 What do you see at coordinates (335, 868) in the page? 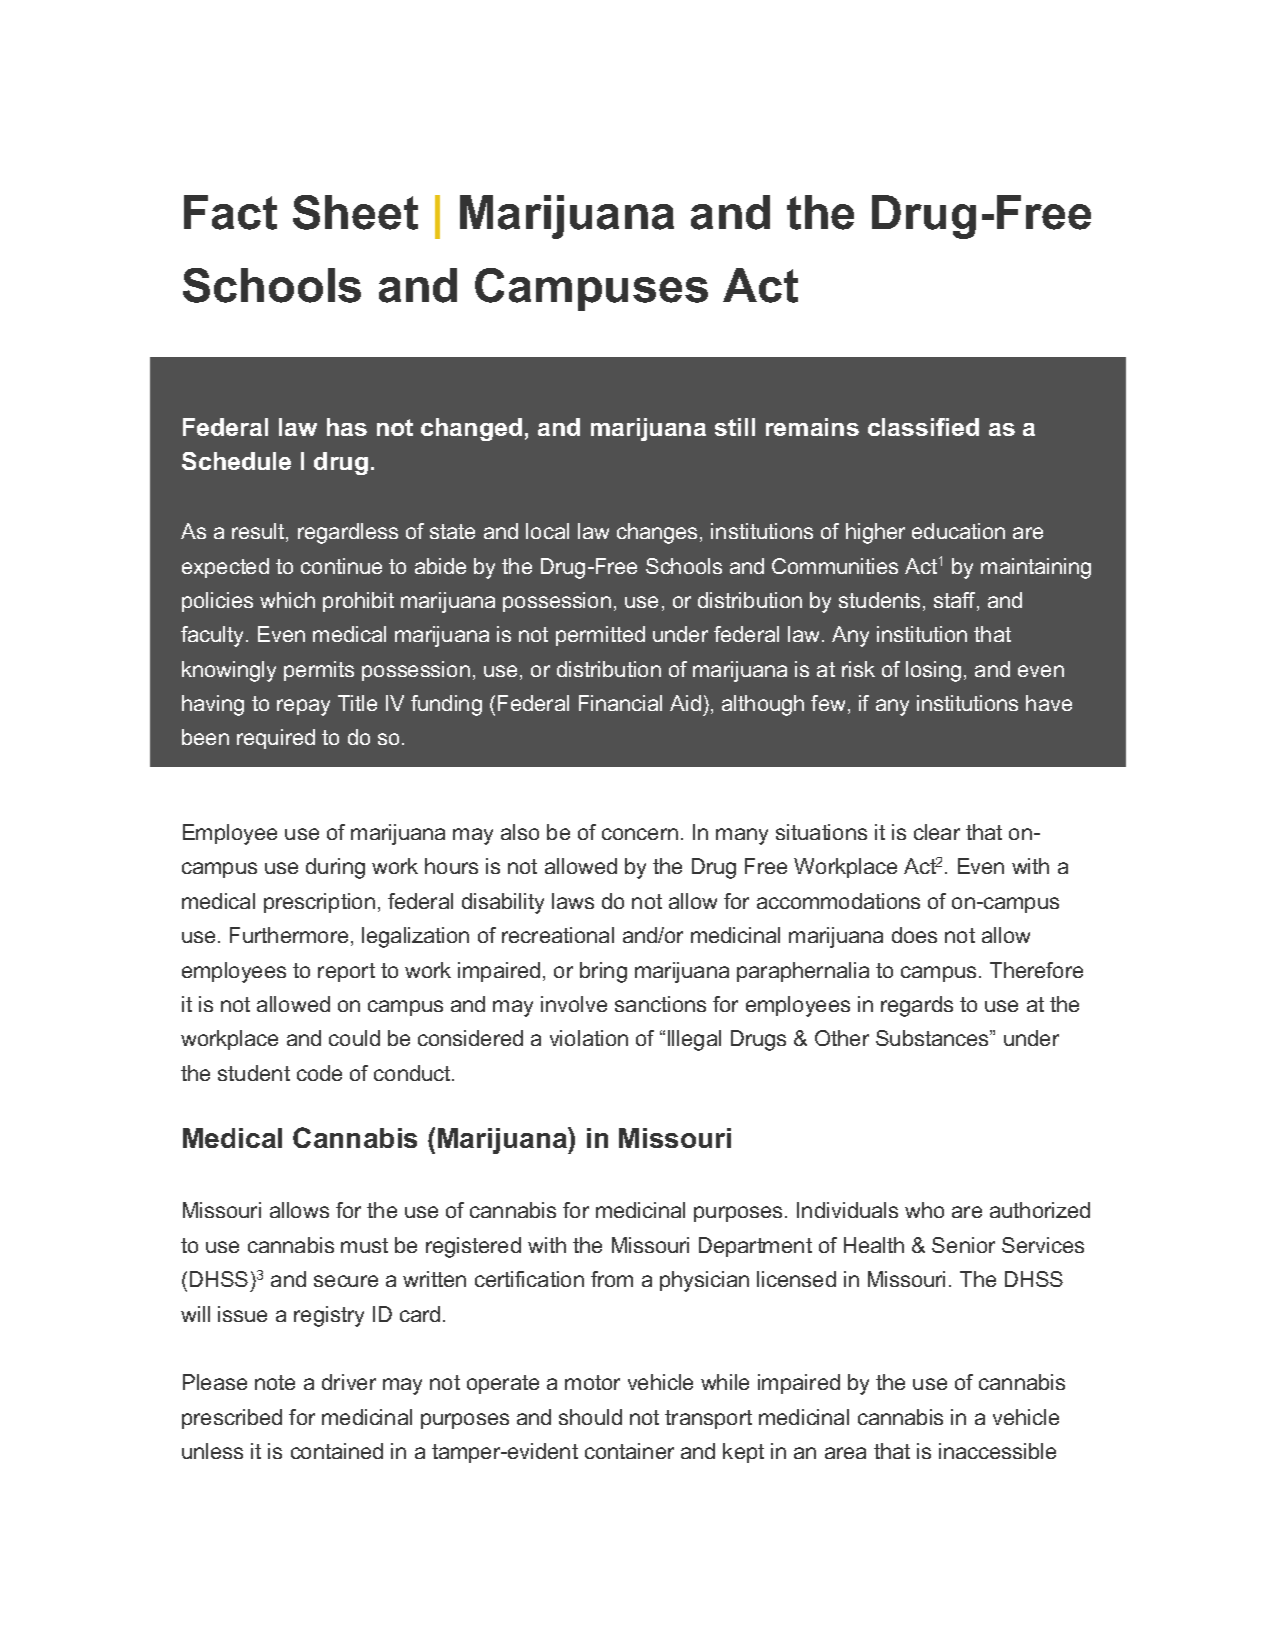
I see `during` at bounding box center [335, 868].
